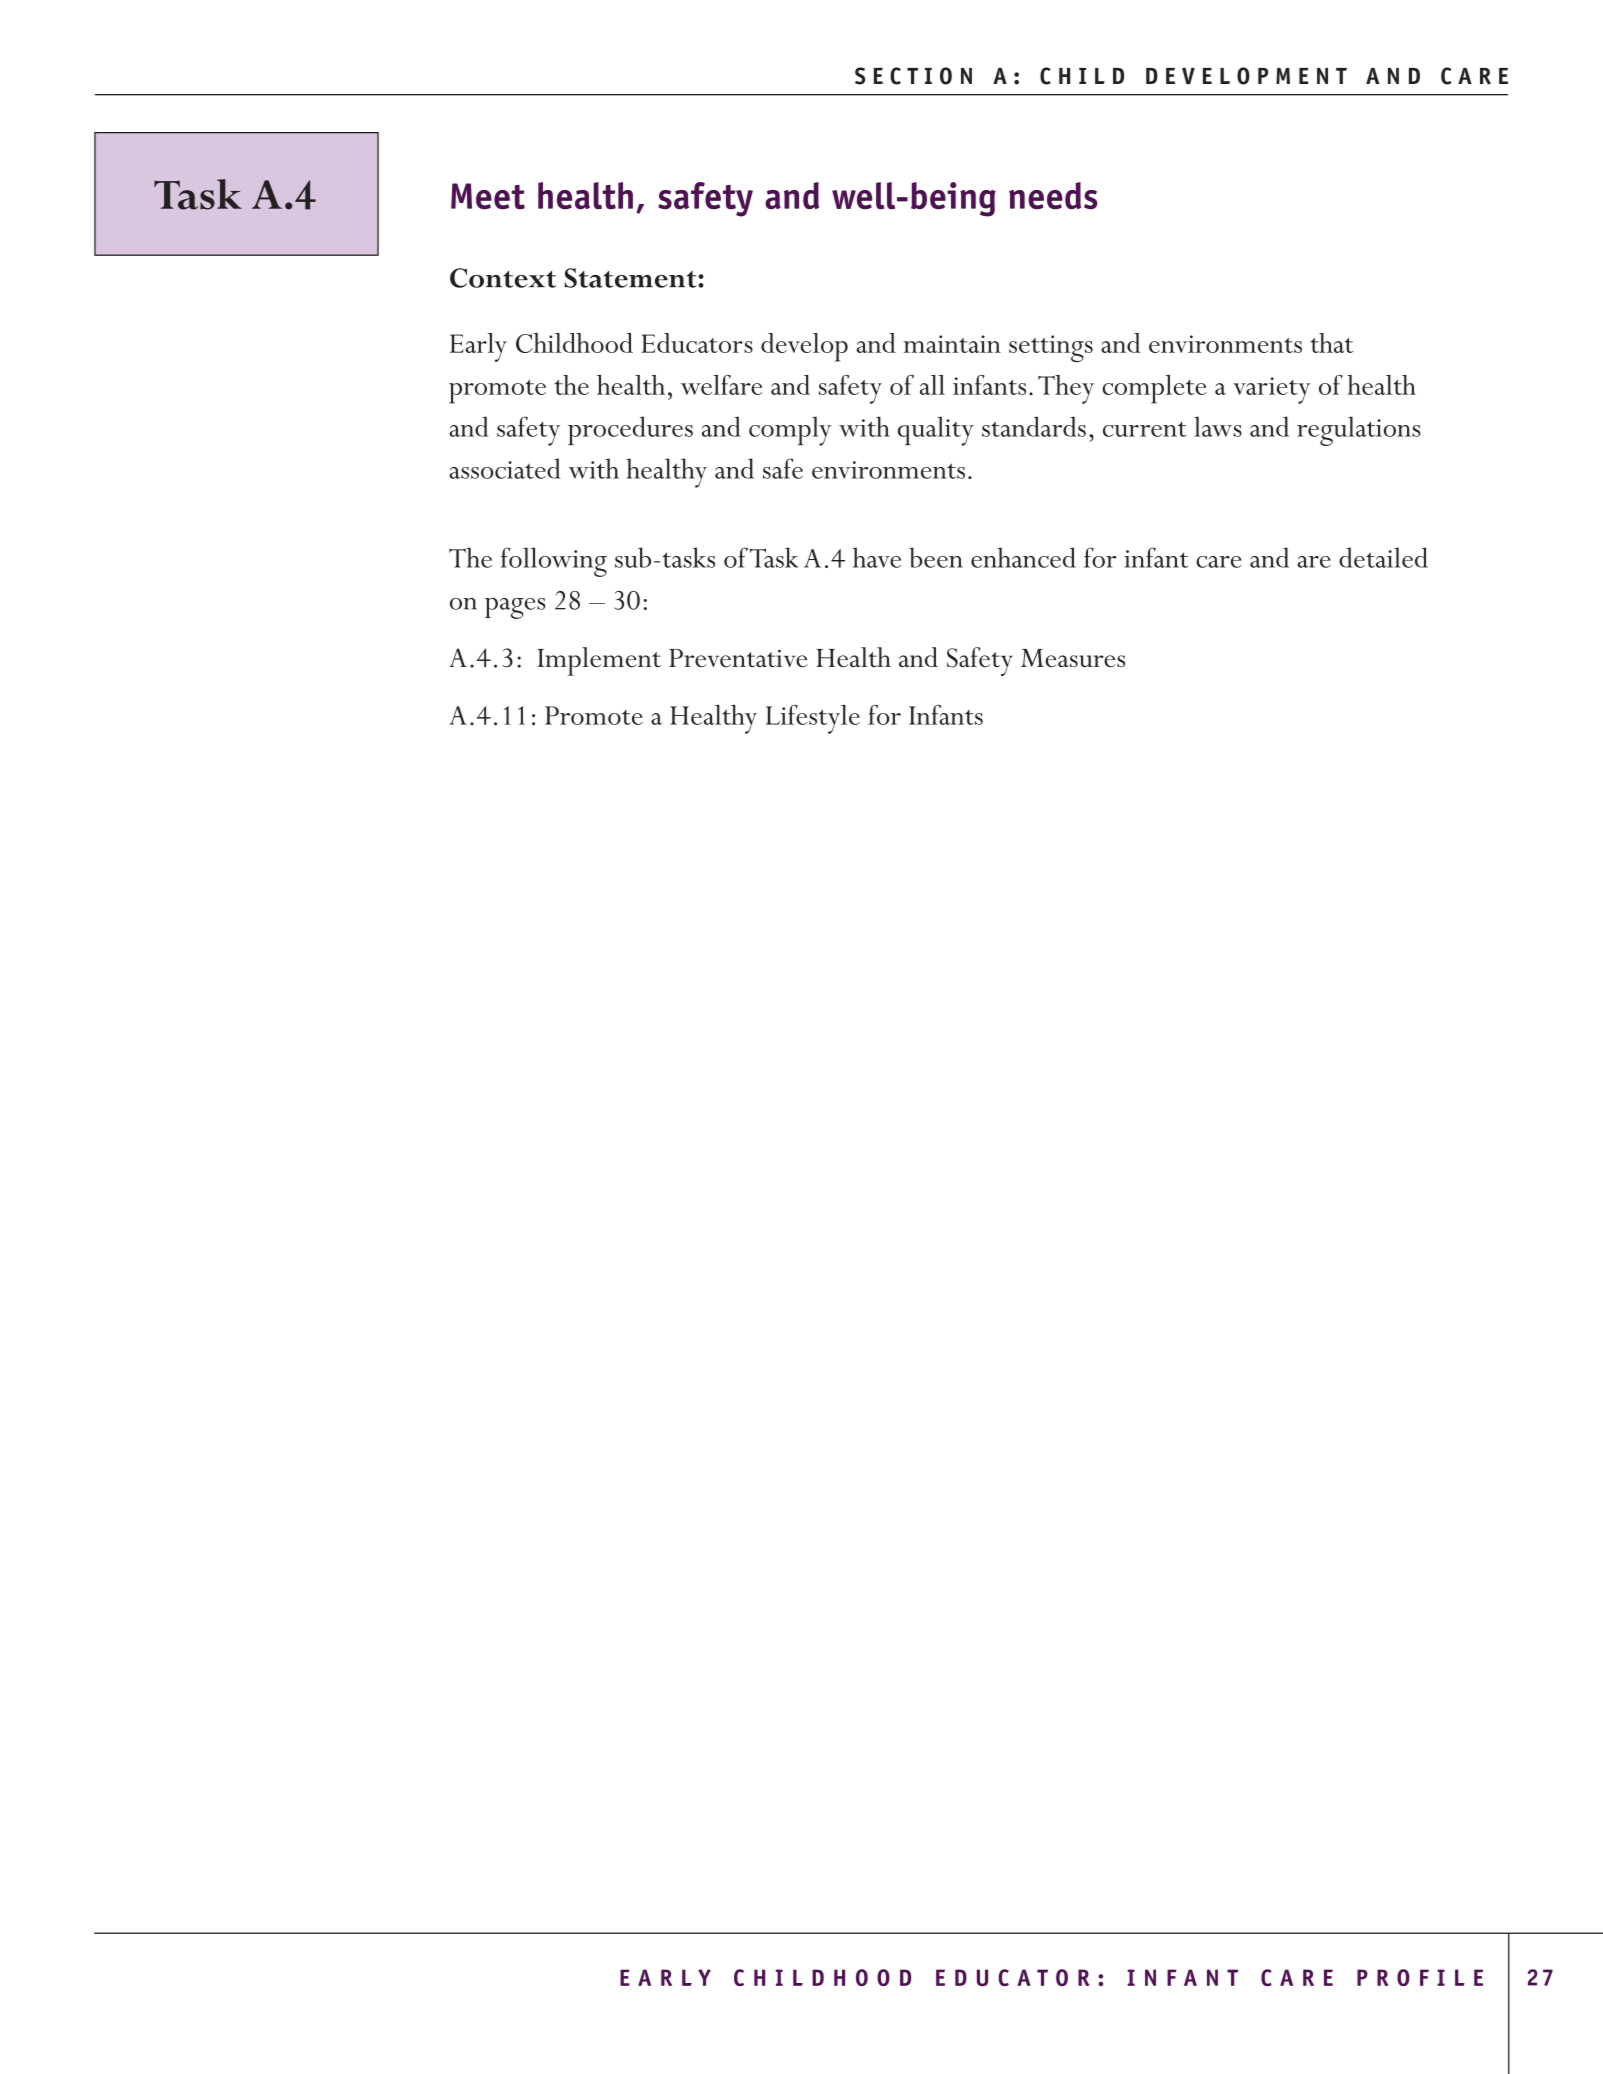  Describe the element at coordinates (1332, 343) in the screenshot. I see `that` at that location.
